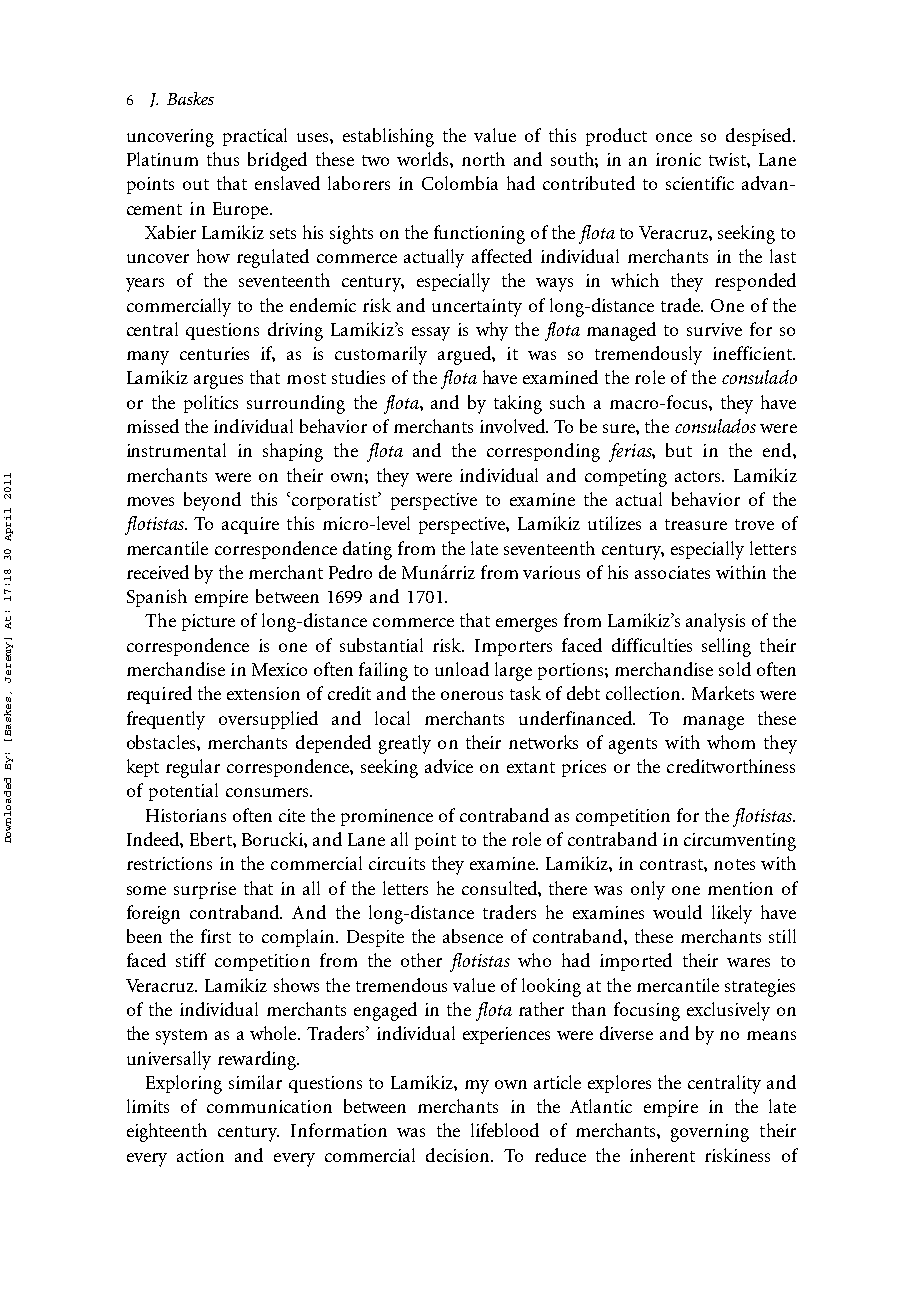 Image resolution: width=922 pixels, height=1316 pixels. I want to click on unload, so click(462, 669).
